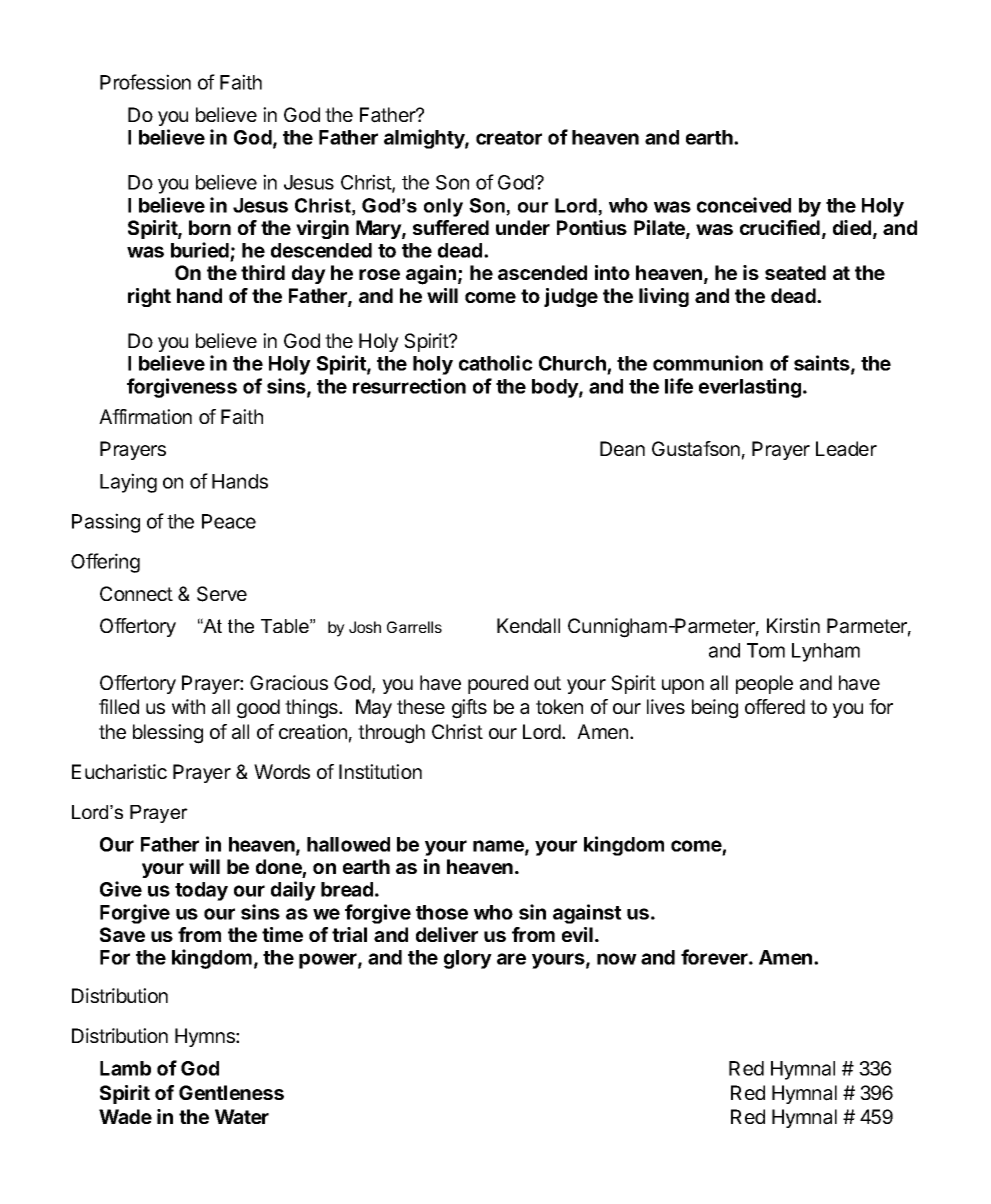 The width and height of the page is (991, 1204). What do you see at coordinates (617, 959) in the page?
I see `now` at bounding box center [617, 959].
